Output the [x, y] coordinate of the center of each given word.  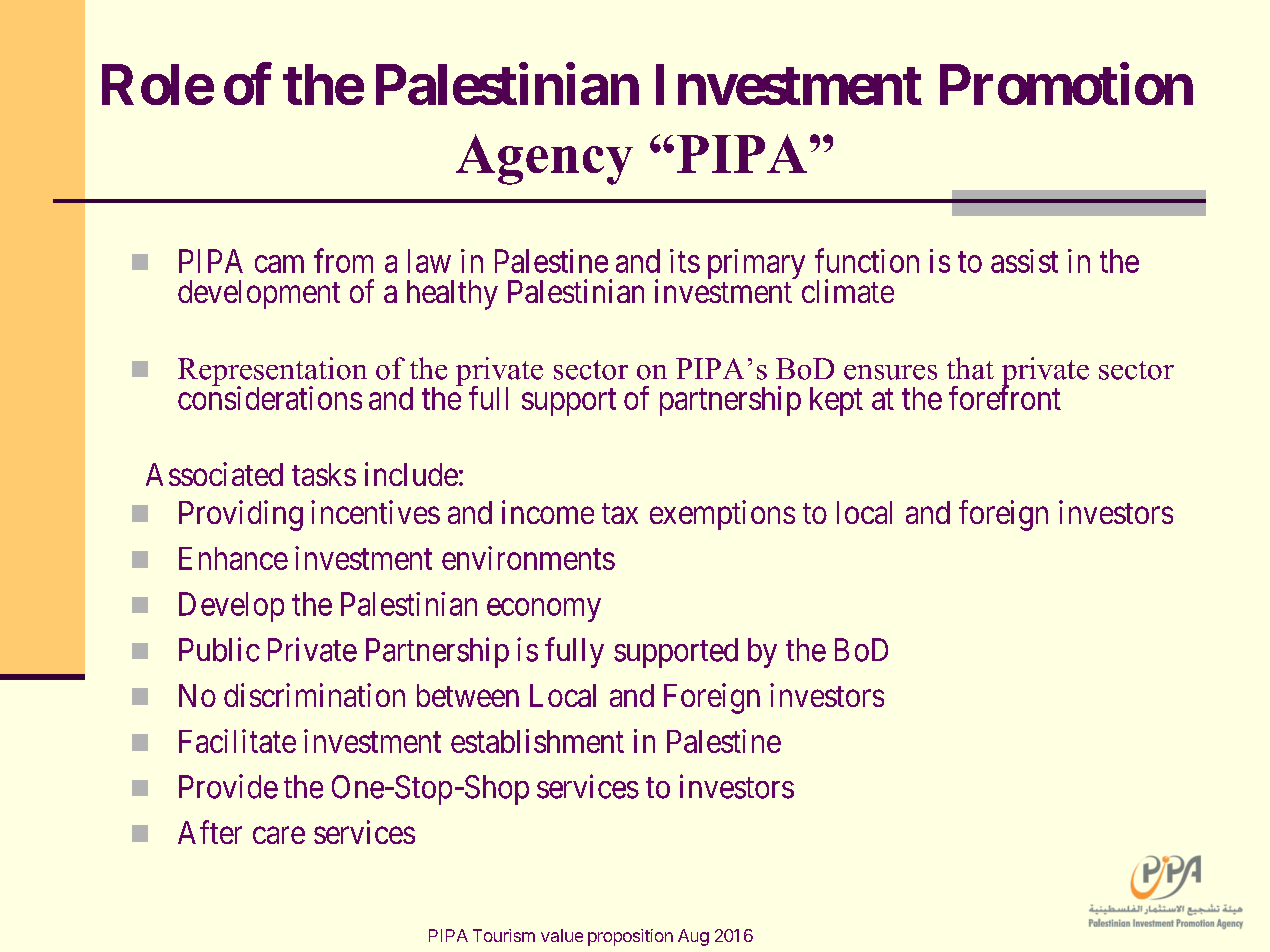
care [279, 835]
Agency [544, 159]
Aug [693, 937]
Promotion [1066, 84]
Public [219, 649]
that [970, 368]
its [685, 261]
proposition [630, 937]
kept [836, 401]
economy [544, 610]
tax [620, 513]
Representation [272, 373]
